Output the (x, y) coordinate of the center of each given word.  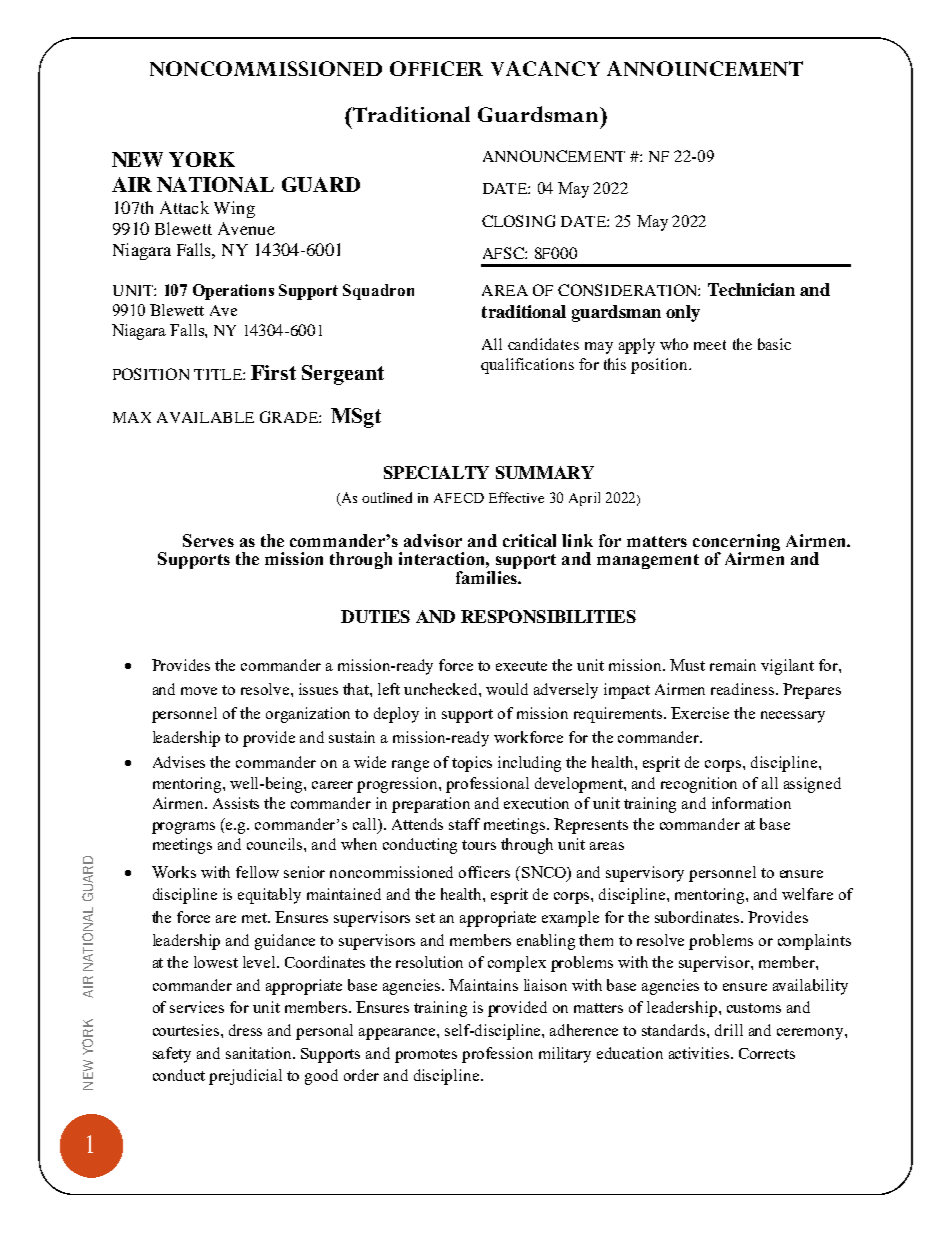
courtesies (187, 1030)
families (487, 577)
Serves (208, 540)
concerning (736, 543)
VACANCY (545, 68)
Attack (184, 207)
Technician (751, 289)
